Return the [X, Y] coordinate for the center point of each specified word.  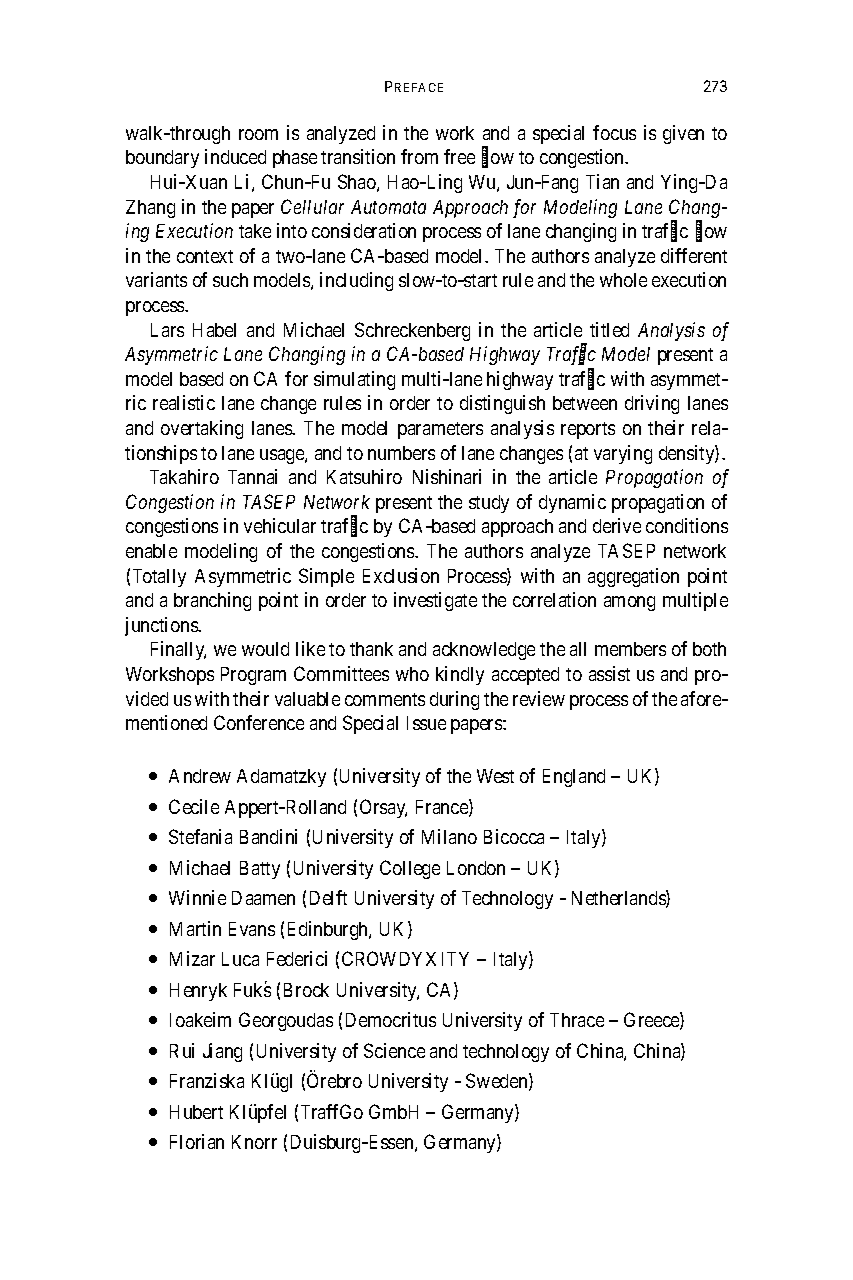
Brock [306, 990]
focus [614, 132]
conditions [687, 525]
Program [253, 676]
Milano [449, 836]
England [574, 778]
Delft [328, 897]
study [489, 504]
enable [151, 551]
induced [235, 156]
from [419, 156]
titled [609, 329]
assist [609, 673]
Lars [167, 330]
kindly [460, 675]
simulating [354, 380]
